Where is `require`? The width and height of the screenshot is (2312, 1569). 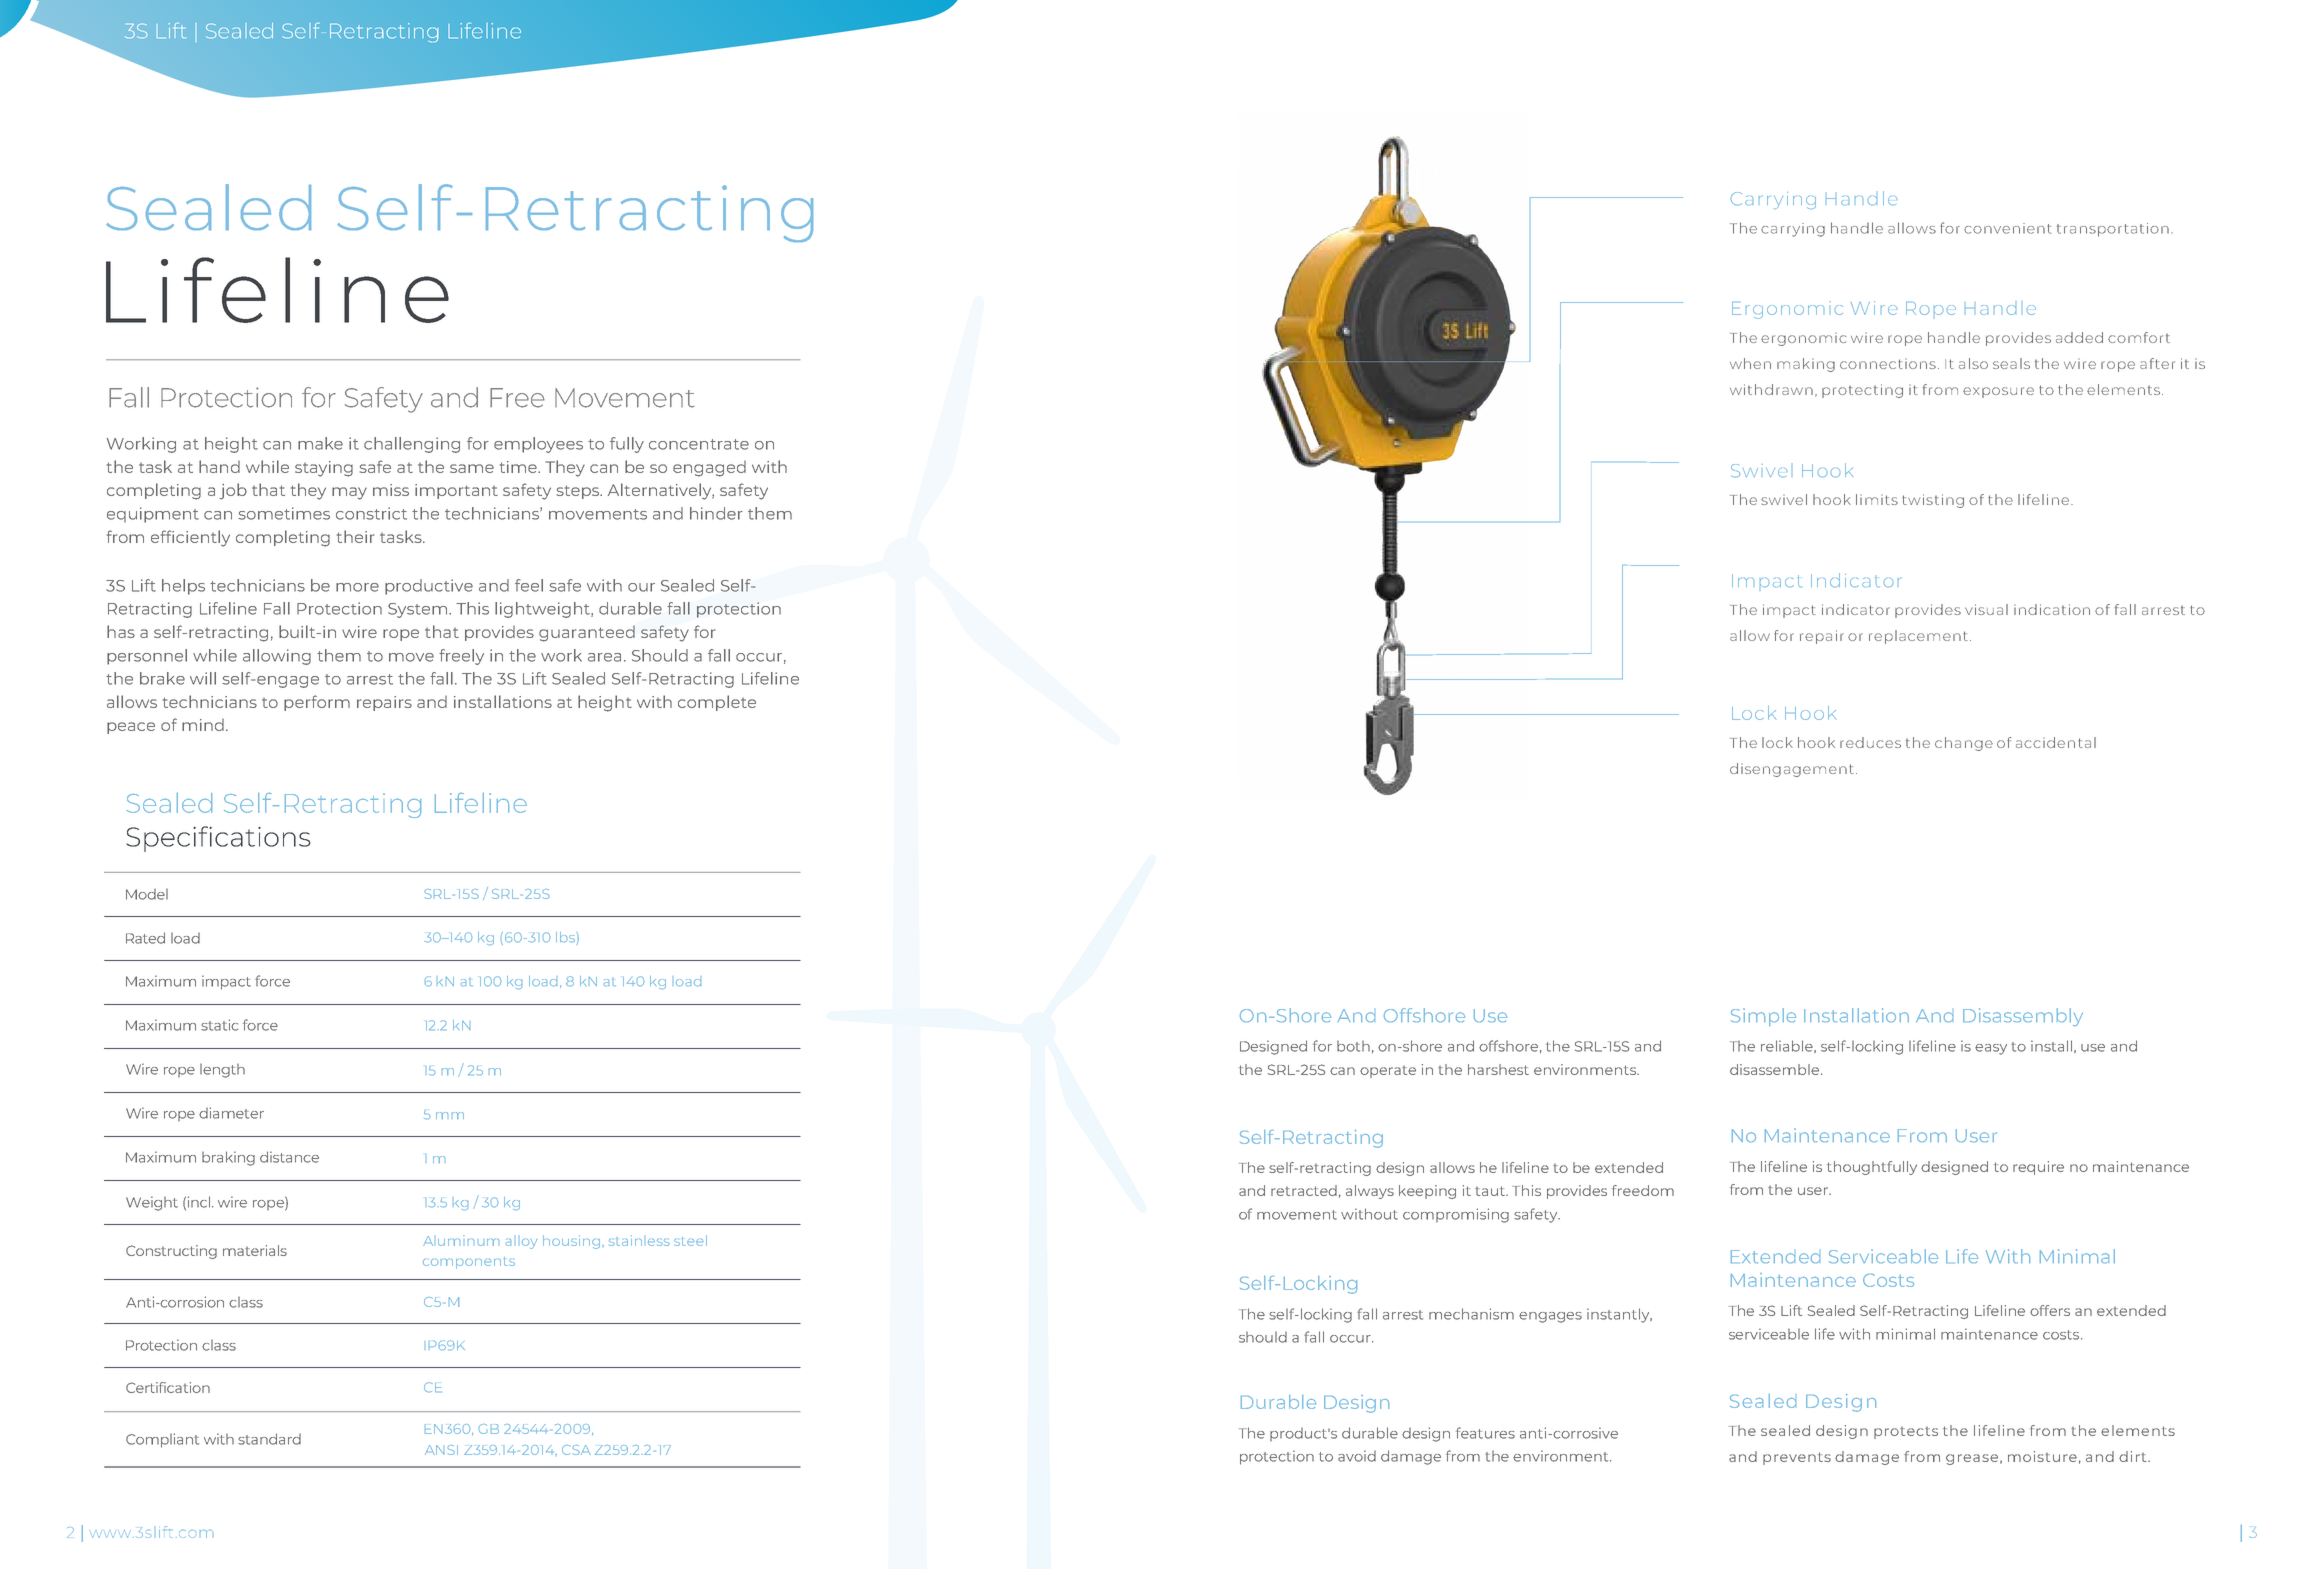
require is located at coordinates (2038, 1168).
